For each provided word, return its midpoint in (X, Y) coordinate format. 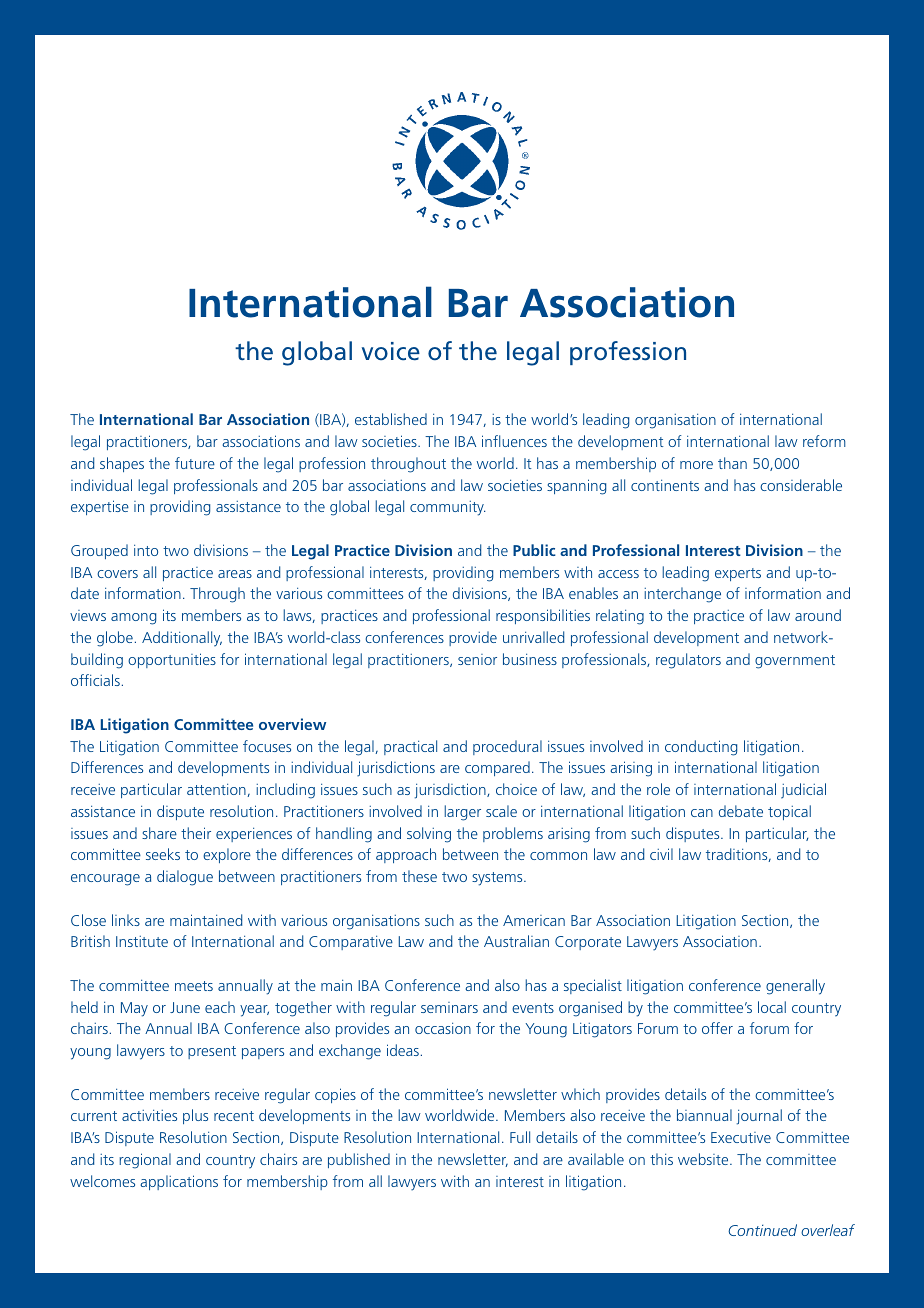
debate (741, 811)
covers (117, 574)
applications (179, 1182)
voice (391, 351)
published (359, 1160)
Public (534, 550)
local (772, 1007)
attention (217, 790)
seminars (449, 1007)
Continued (762, 1230)
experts (738, 574)
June (185, 1007)
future (195, 463)
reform (824, 441)
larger (462, 813)
